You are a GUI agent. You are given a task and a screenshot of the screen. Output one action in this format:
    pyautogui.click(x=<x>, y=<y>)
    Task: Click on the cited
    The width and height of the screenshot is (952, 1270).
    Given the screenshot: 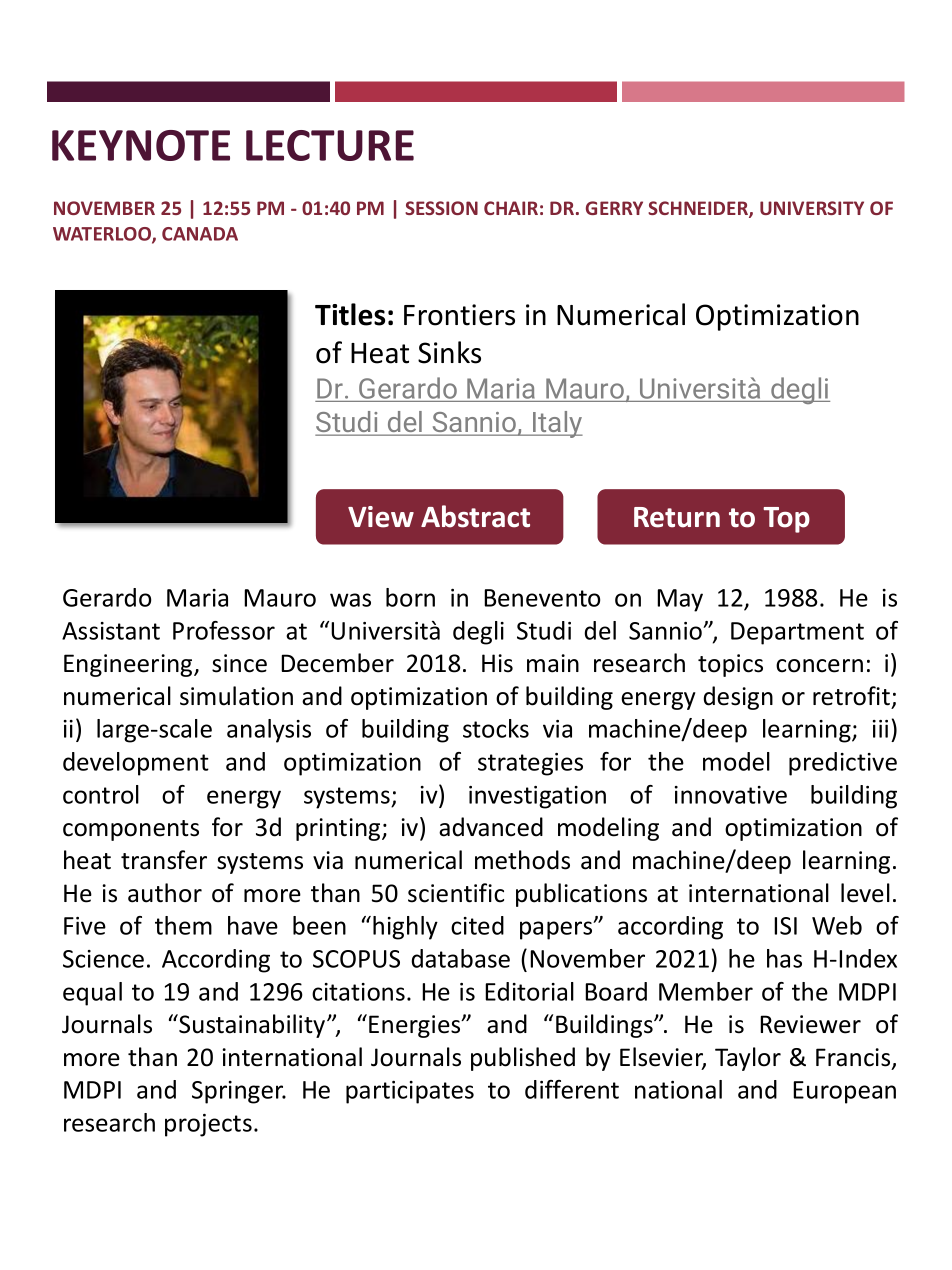 What is the action you would take?
    pyautogui.click(x=477, y=925)
